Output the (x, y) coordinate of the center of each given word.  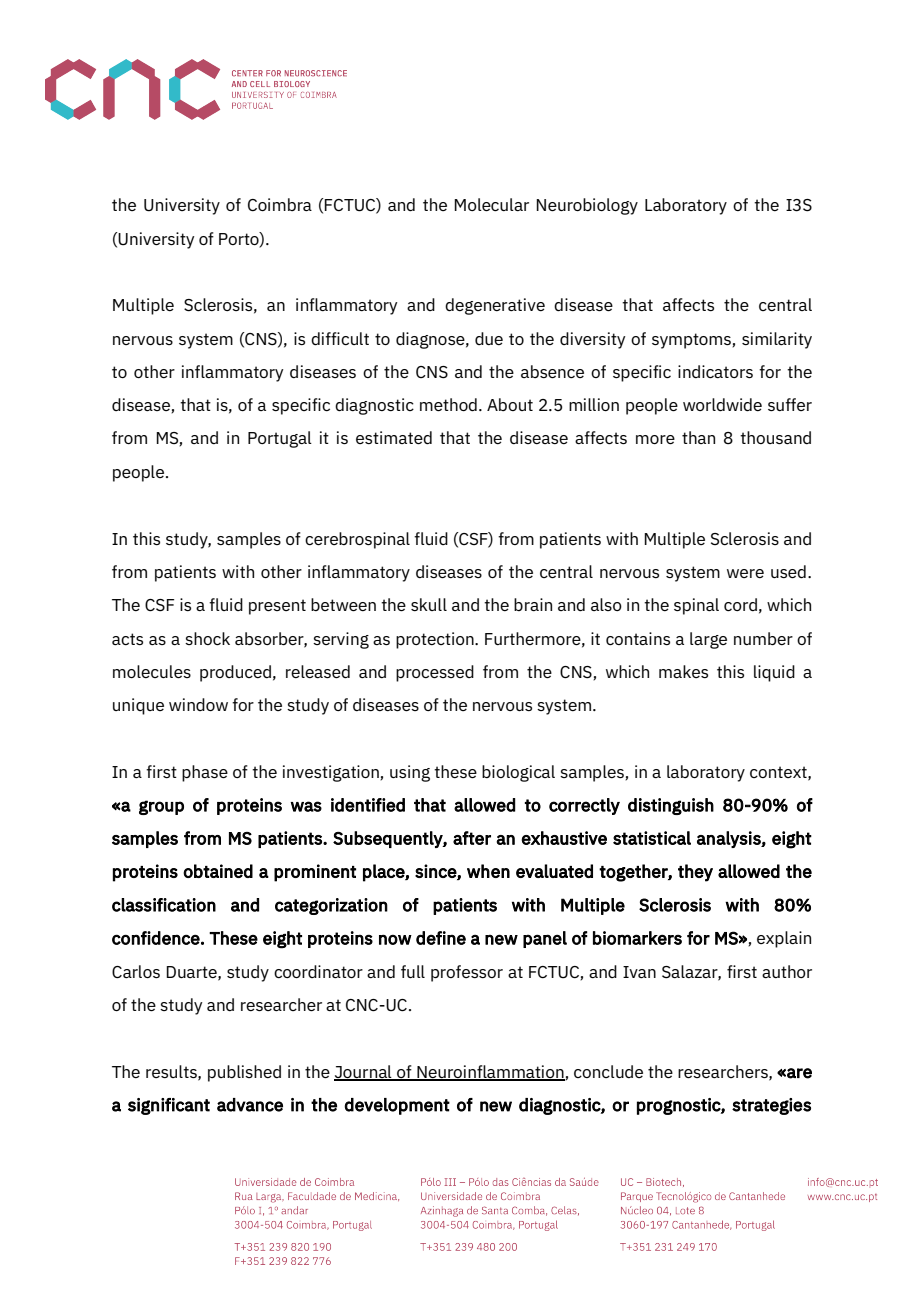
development (397, 1106)
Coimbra (280, 204)
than (698, 437)
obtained (218, 871)
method (448, 404)
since (436, 872)
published (244, 1073)
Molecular (491, 204)
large (708, 640)
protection (436, 640)
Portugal (280, 439)
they (695, 873)
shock (207, 638)
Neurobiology (587, 206)
